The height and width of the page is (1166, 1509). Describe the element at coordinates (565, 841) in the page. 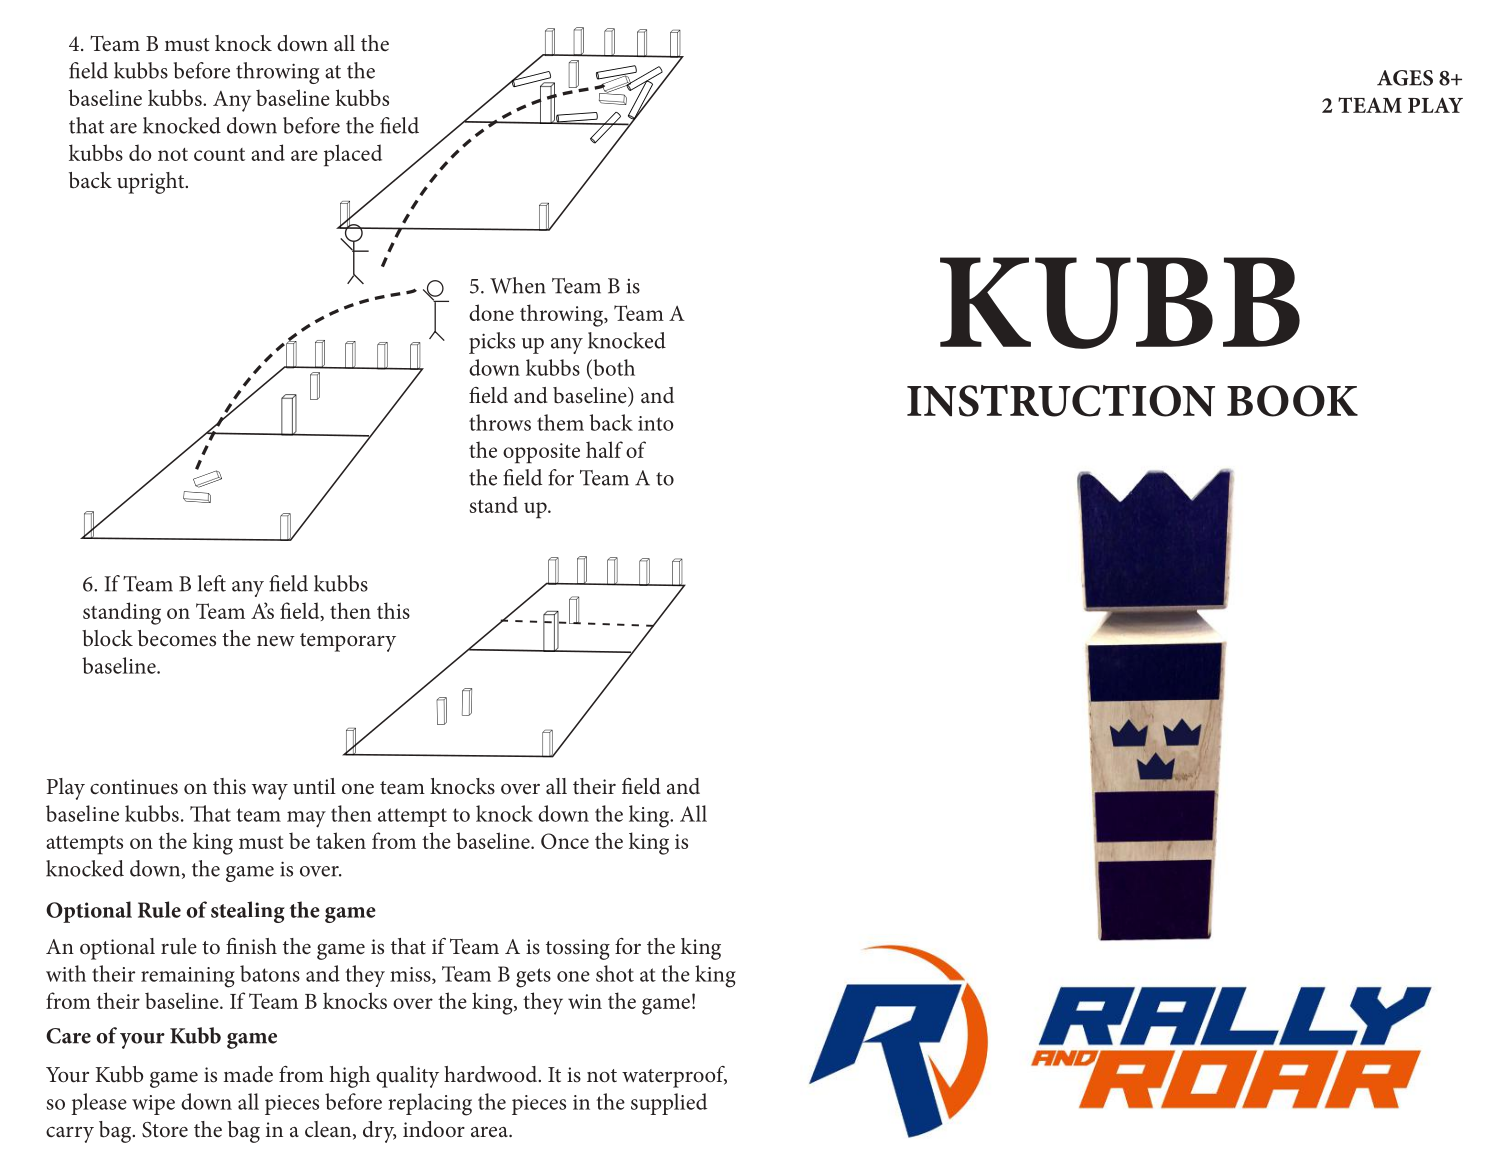

I see `Once` at that location.
